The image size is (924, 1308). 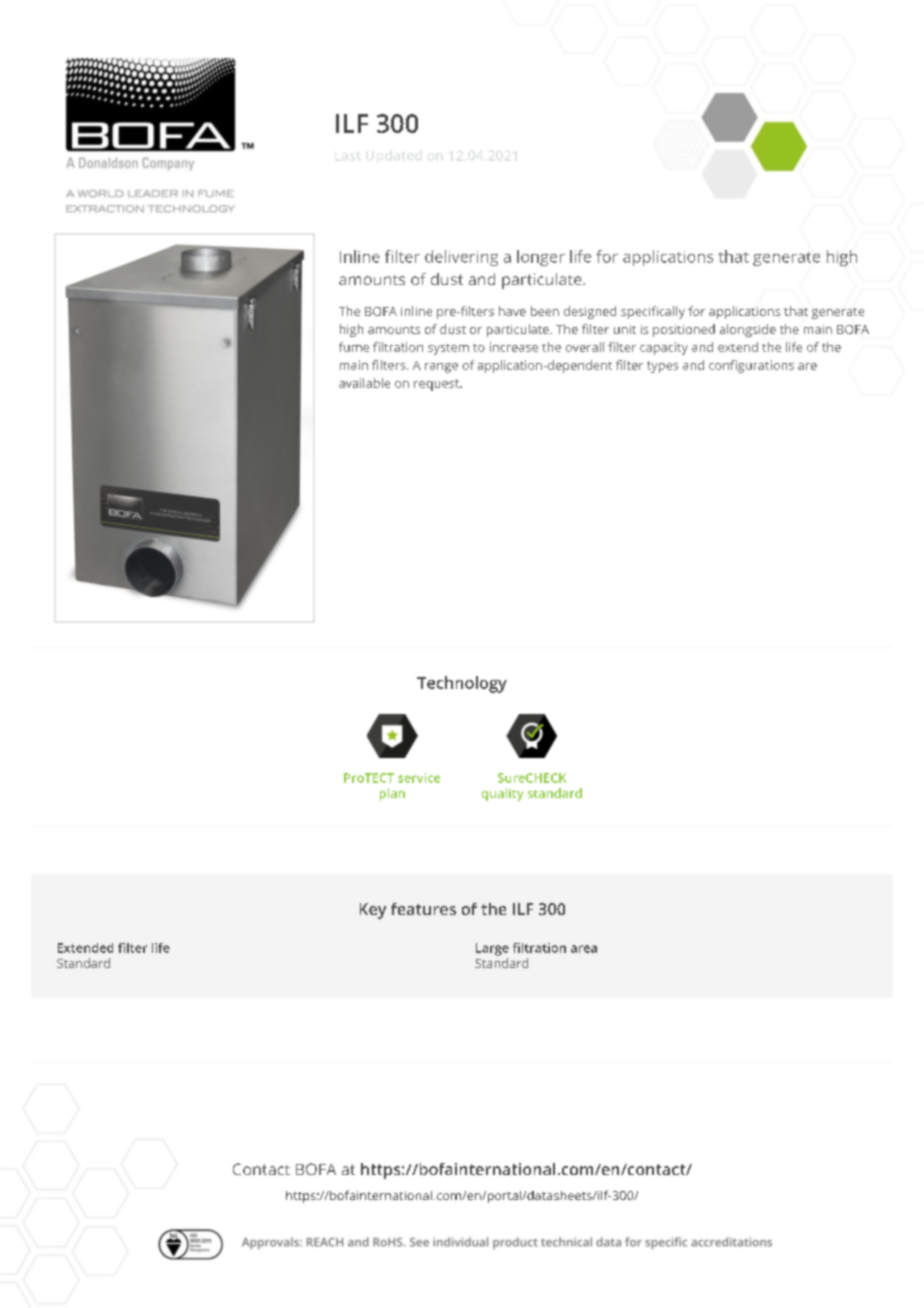 I want to click on types, so click(x=662, y=367).
